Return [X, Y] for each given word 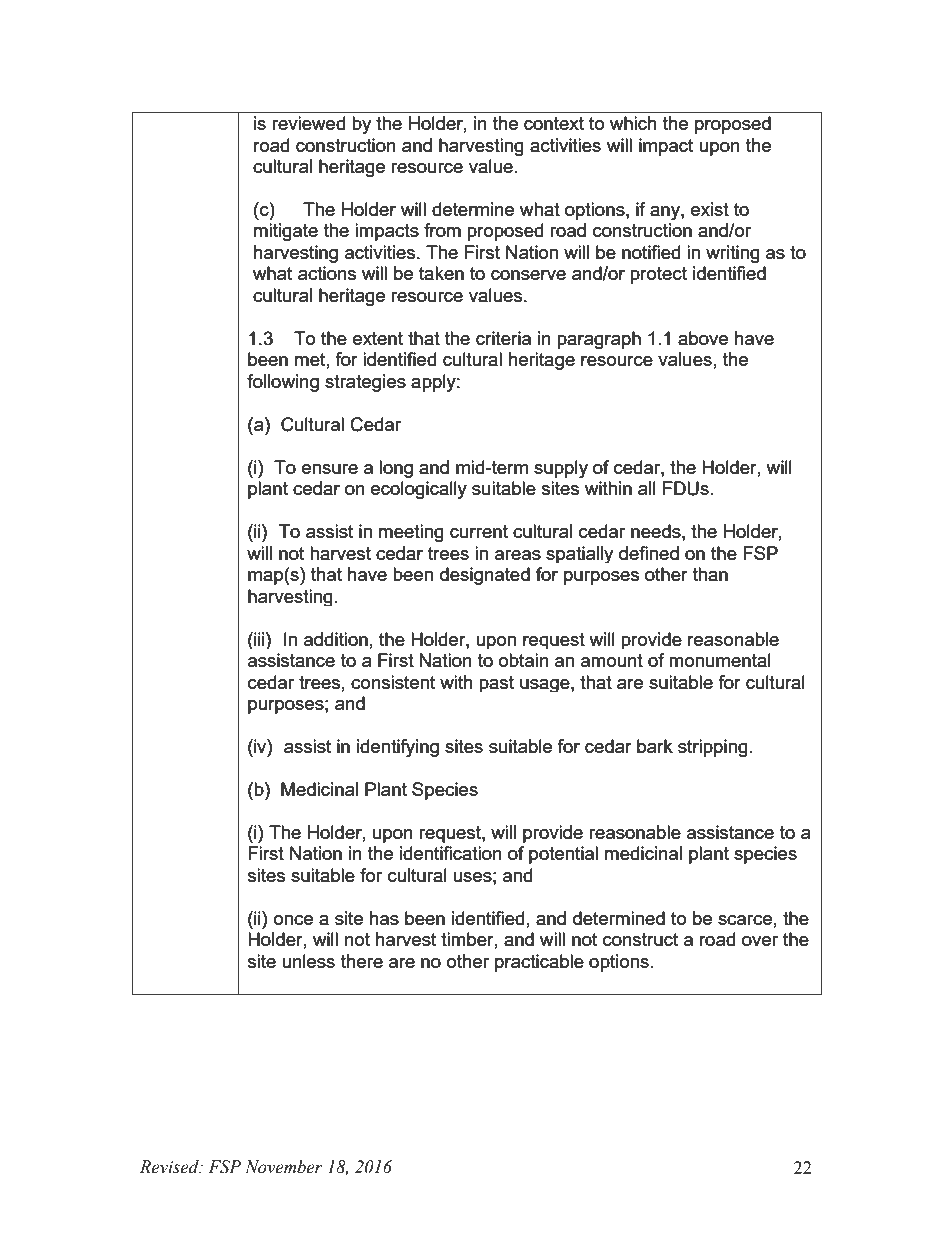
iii [259, 639]
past [496, 684]
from [442, 230]
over [760, 941]
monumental [720, 660]
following [283, 383]
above [703, 338]
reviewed [308, 123]
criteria [503, 338]
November [284, 1167]
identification [450, 853]
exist [710, 209]
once [293, 920]
